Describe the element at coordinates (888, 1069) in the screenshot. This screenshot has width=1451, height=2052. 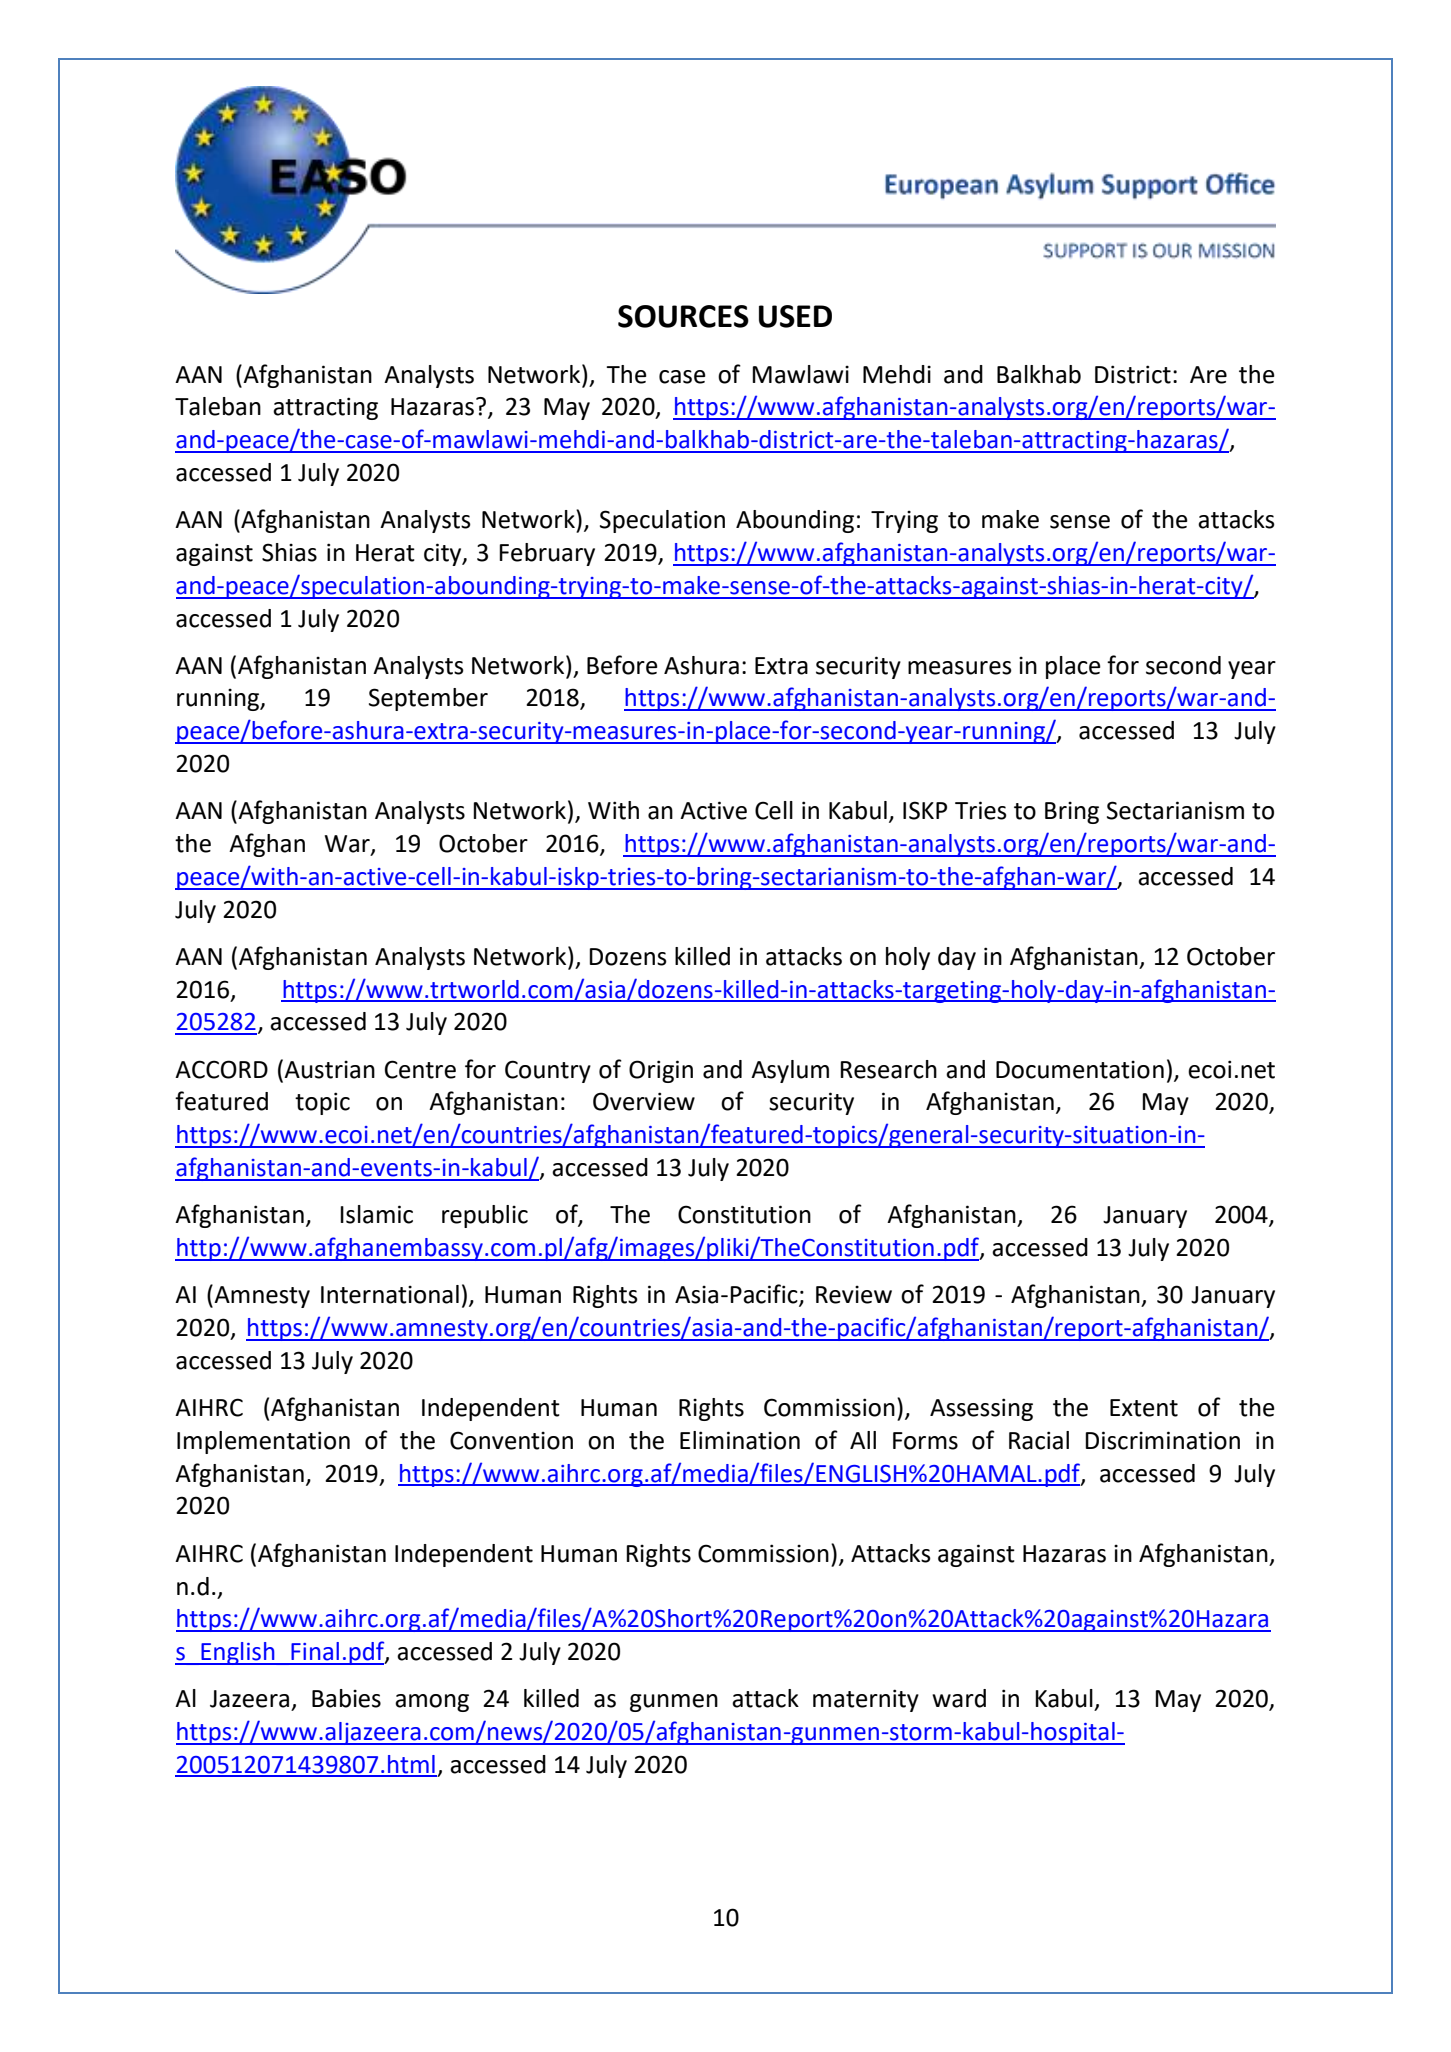
I see `Research` at that location.
